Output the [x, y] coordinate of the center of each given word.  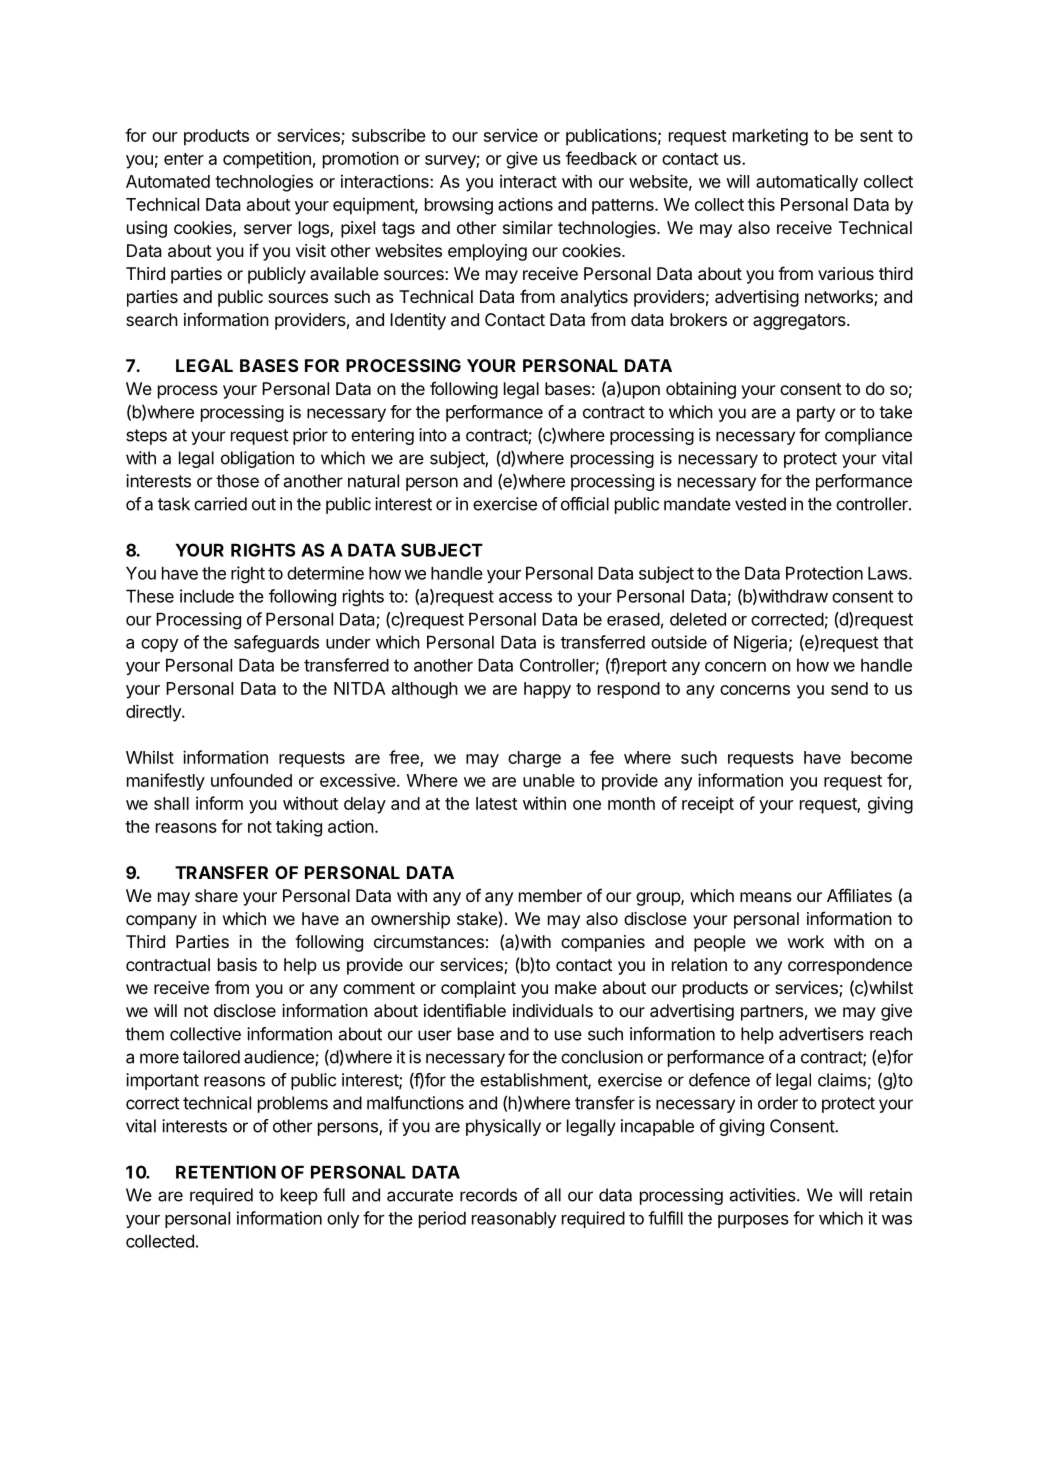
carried [220, 504]
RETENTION [226, 1172]
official [585, 504]
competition [267, 160]
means [766, 897]
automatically [807, 183]
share [216, 895]
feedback [601, 158]
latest [497, 803]
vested [760, 504]
